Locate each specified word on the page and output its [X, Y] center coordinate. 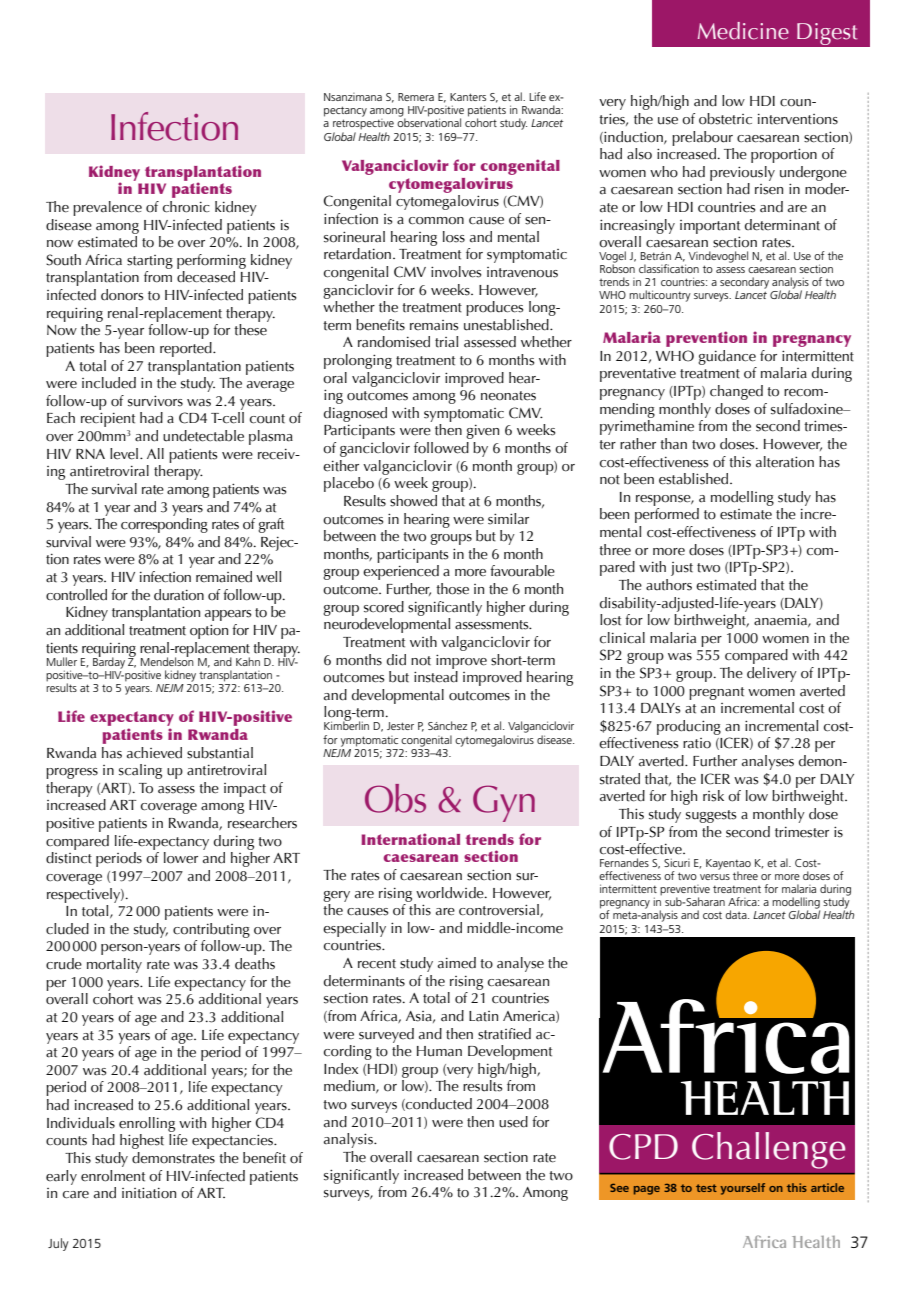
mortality [114, 965]
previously [742, 173]
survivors [155, 401]
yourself [742, 1189]
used [513, 1122]
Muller [62, 661]
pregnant [716, 693]
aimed [457, 962]
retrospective [363, 124]
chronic [186, 207]
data [737, 914]
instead [436, 677]
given [482, 432]
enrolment [113, 1176]
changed [736, 392]
